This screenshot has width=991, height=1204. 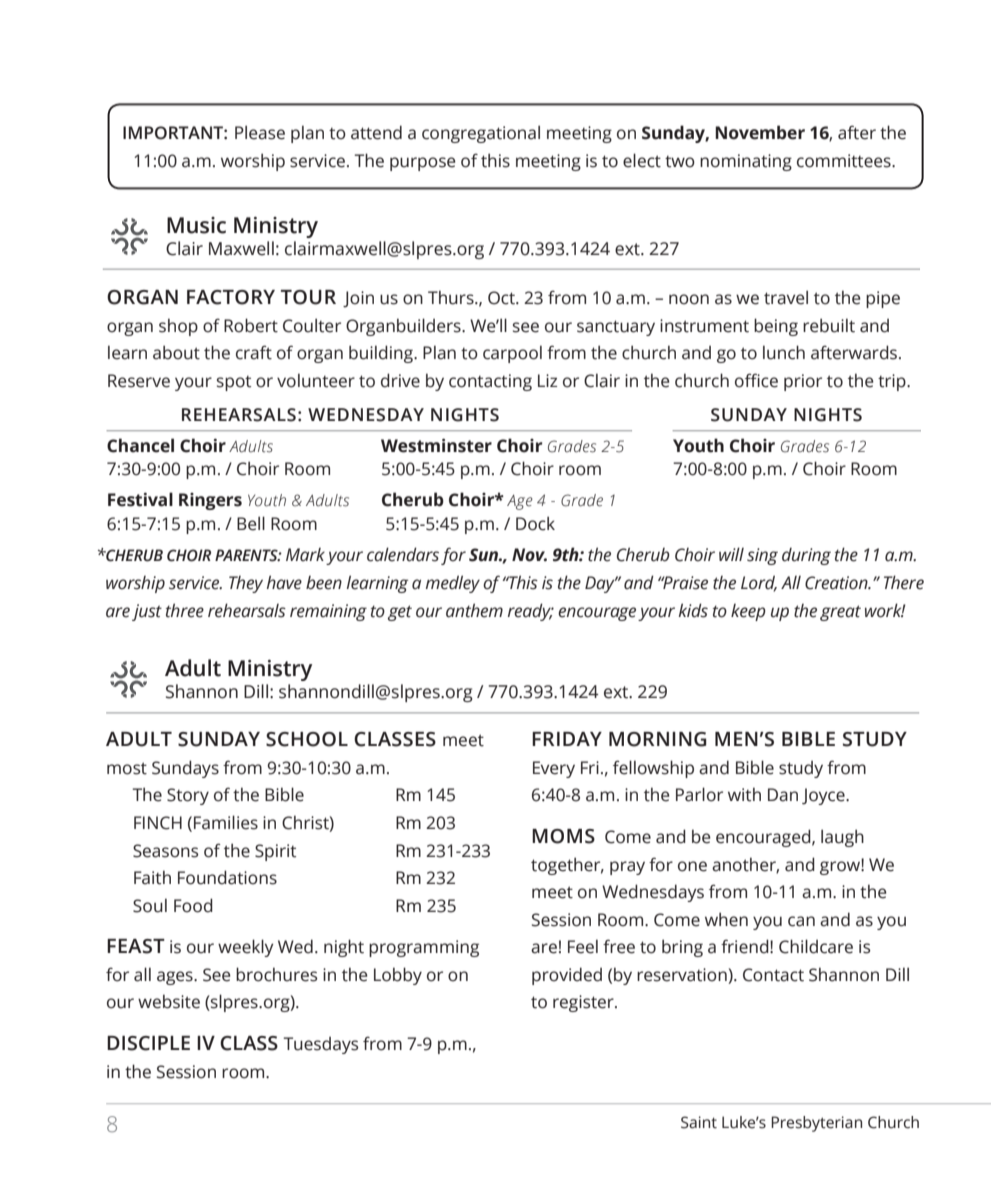 What do you see at coordinates (185, 610) in the screenshot?
I see `three` at bounding box center [185, 610].
